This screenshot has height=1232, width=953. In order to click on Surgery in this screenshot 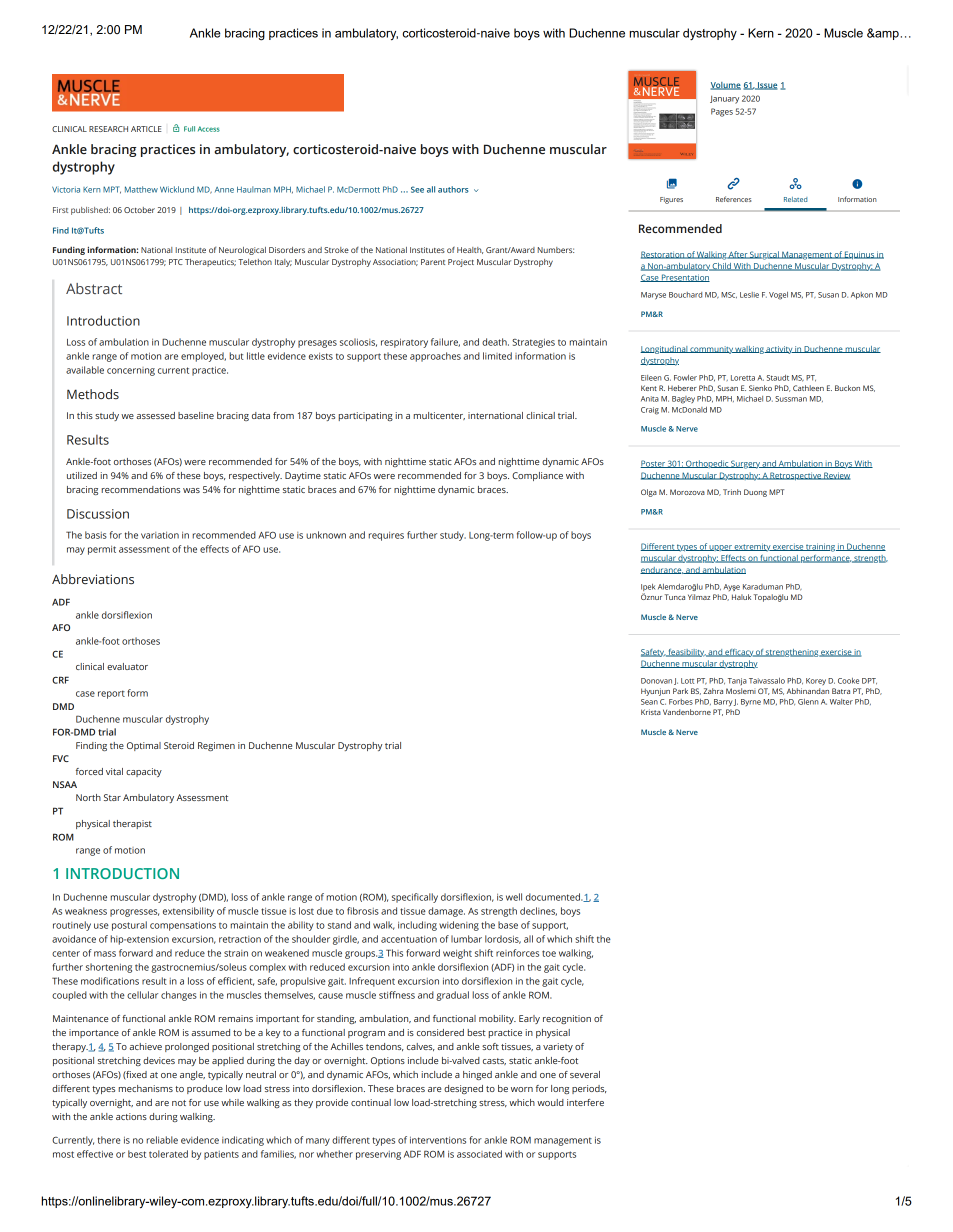, I will do `click(745, 464)`.
